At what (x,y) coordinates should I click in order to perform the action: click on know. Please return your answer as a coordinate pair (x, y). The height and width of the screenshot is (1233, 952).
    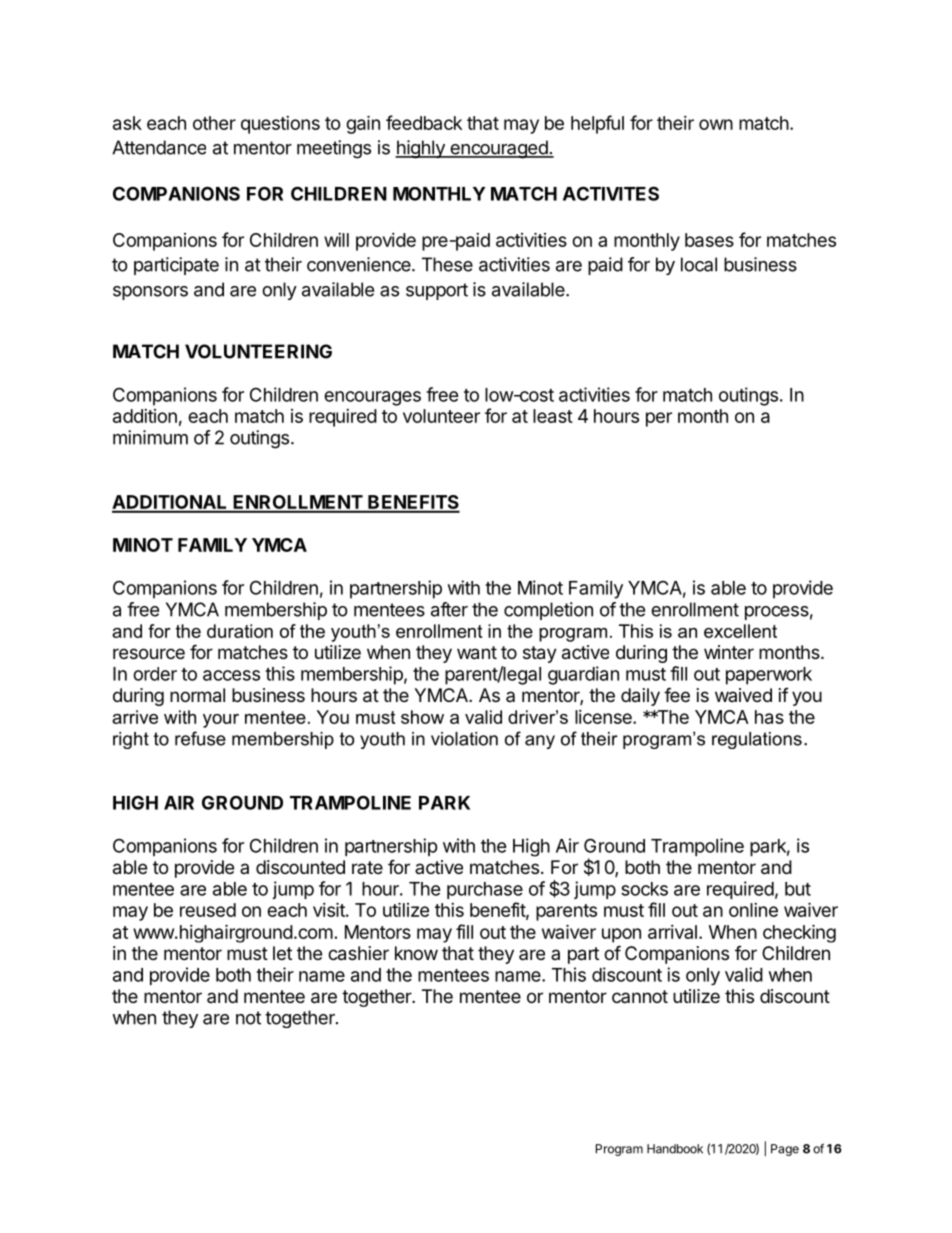
    Looking at the image, I should click on (416, 953).
